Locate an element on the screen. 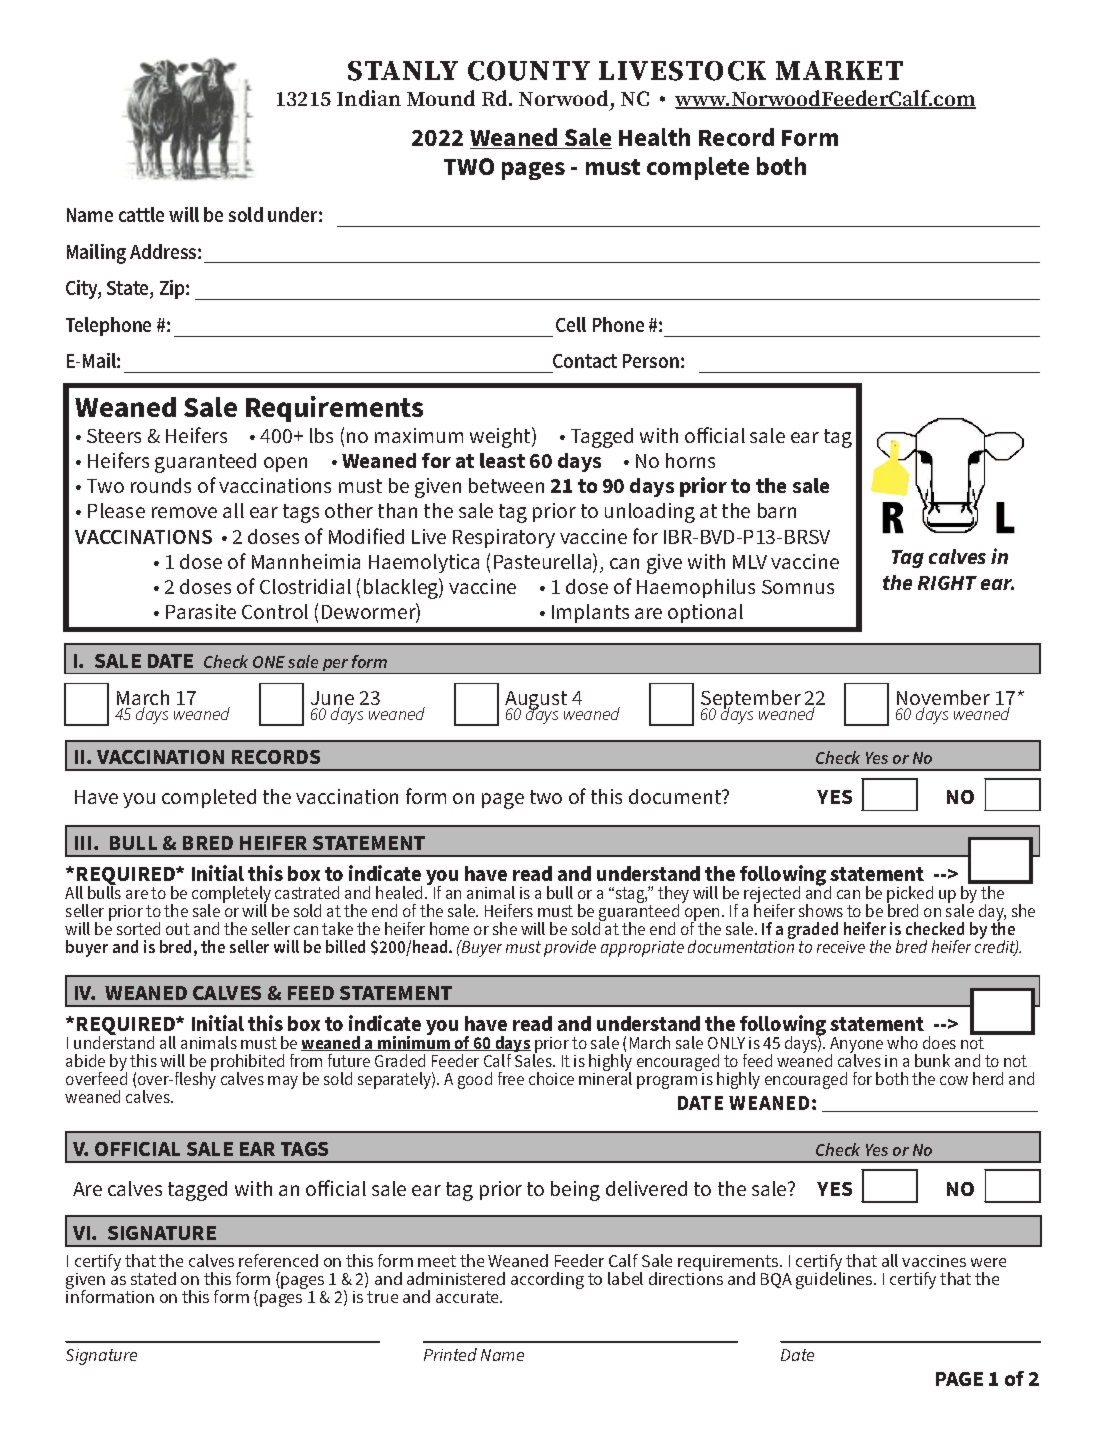 The width and height of the screenshot is (1105, 1429). August is located at coordinates (537, 702).
